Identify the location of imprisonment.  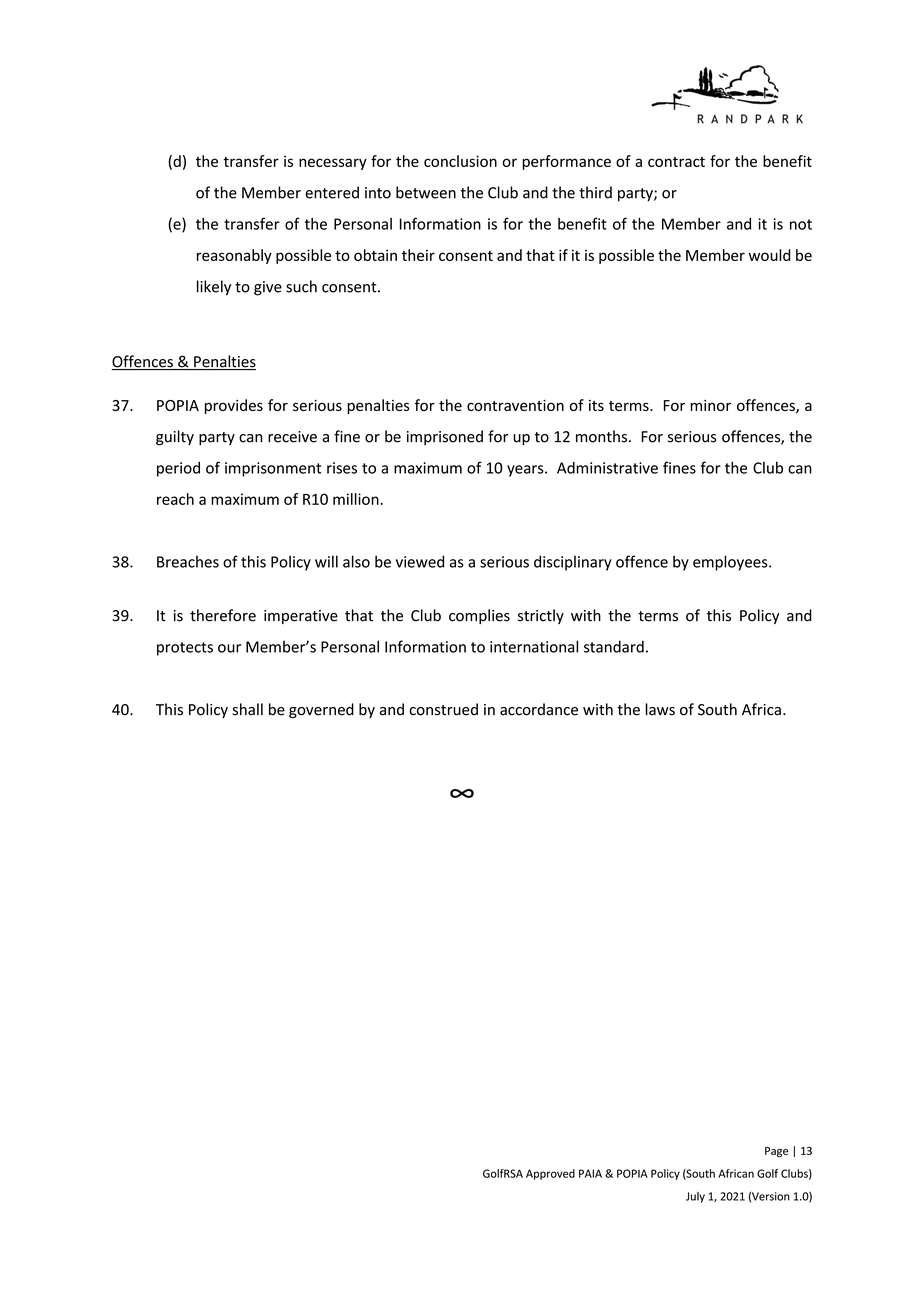
(273, 469).
